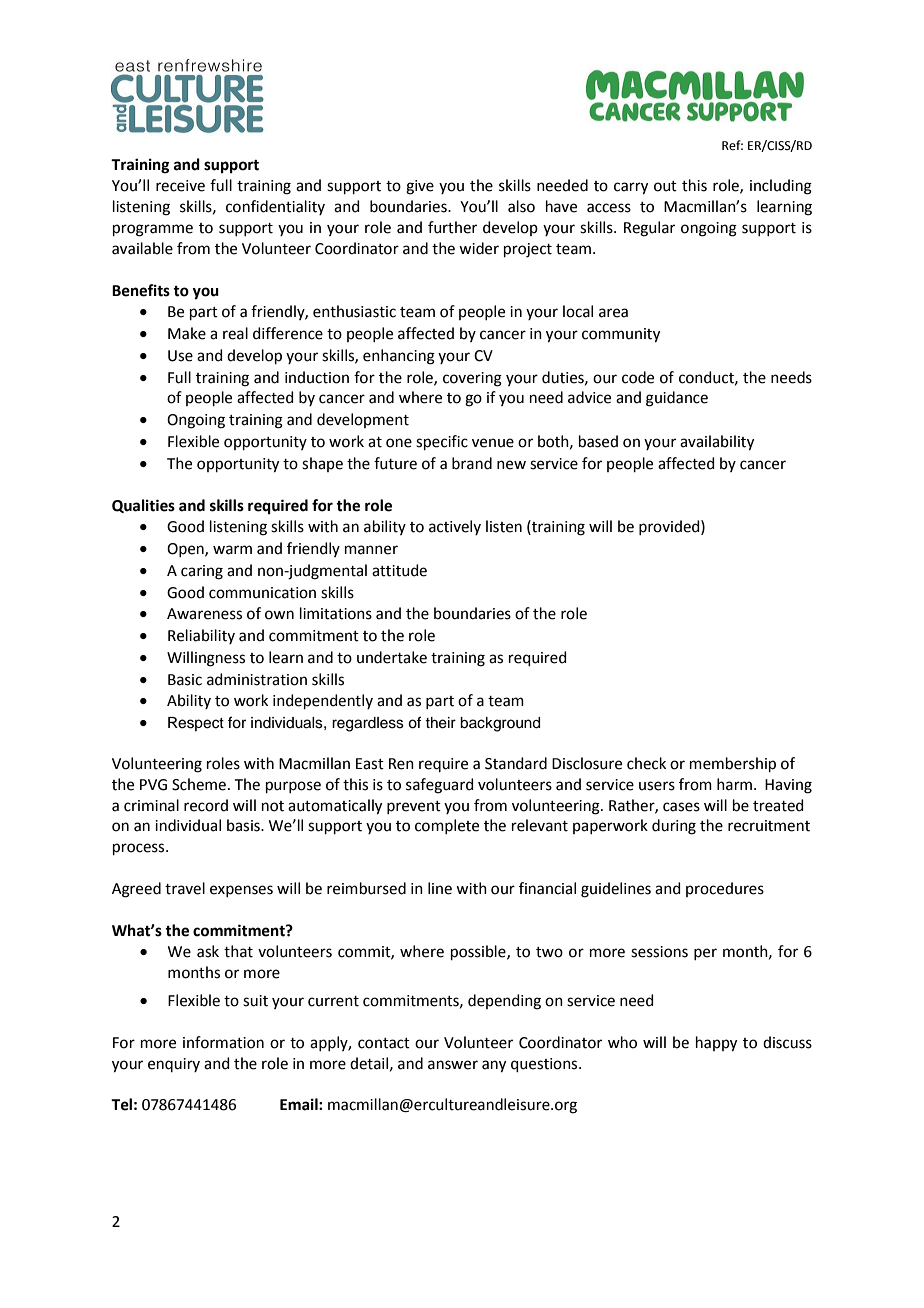 Image resolution: width=924 pixels, height=1308 pixels. What do you see at coordinates (180, 186) in the screenshot?
I see `receive` at bounding box center [180, 186].
